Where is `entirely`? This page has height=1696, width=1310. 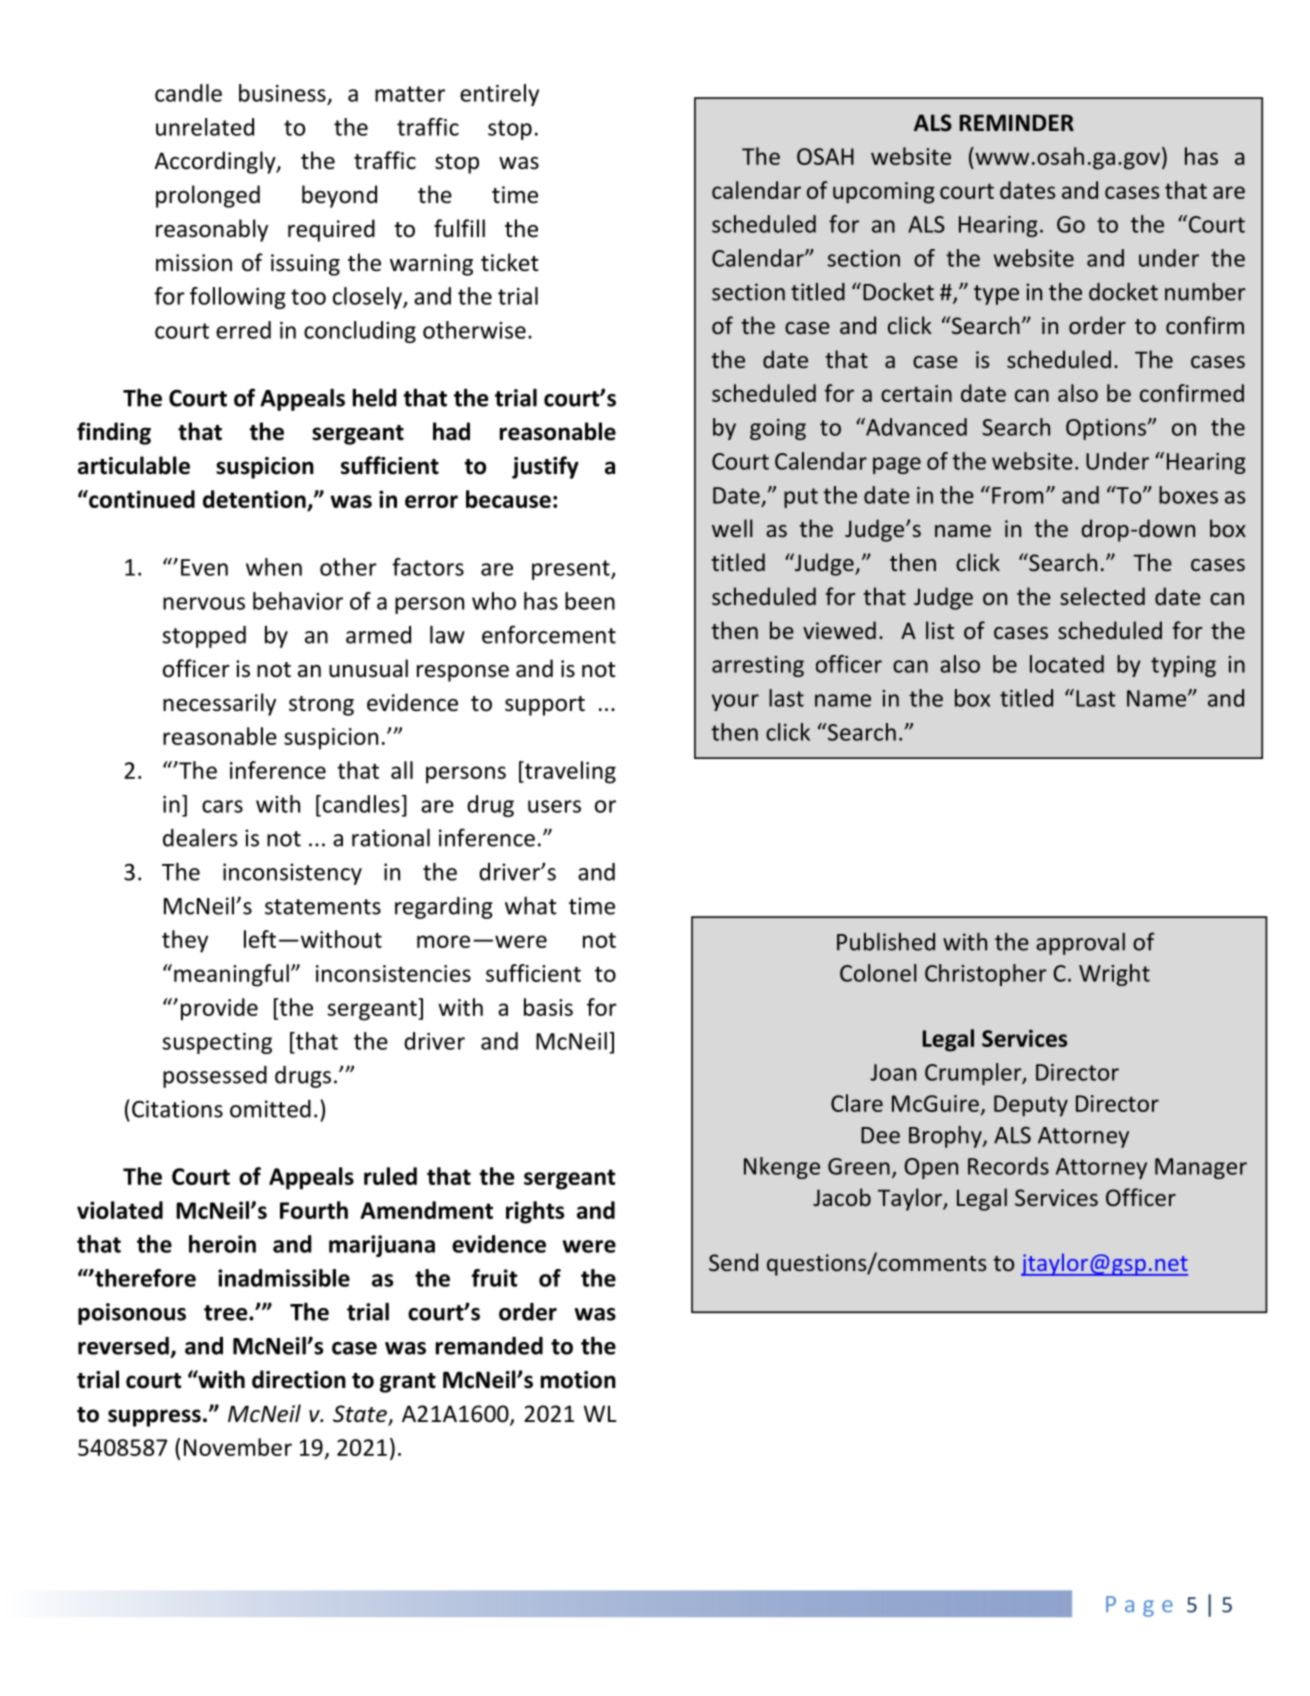 entirely is located at coordinates (499, 95).
